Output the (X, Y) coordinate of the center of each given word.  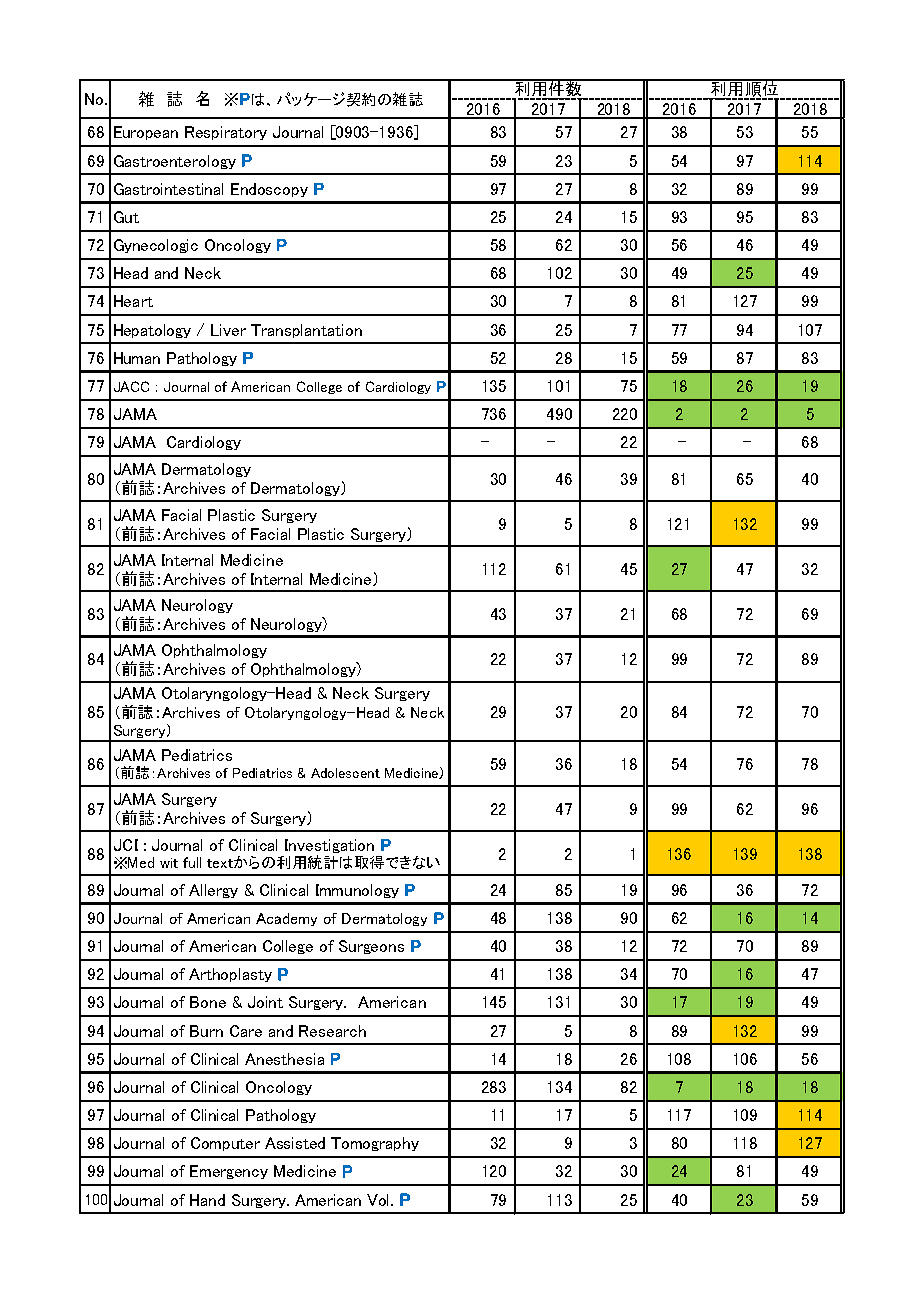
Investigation (329, 847)
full (192, 862)
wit (169, 863)
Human (137, 358)
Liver (228, 330)
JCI (126, 845)
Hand (207, 1200)
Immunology (357, 891)
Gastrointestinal (168, 189)
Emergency (229, 1172)
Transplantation (306, 331)
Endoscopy (269, 190)
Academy (286, 919)
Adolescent (345, 773)
